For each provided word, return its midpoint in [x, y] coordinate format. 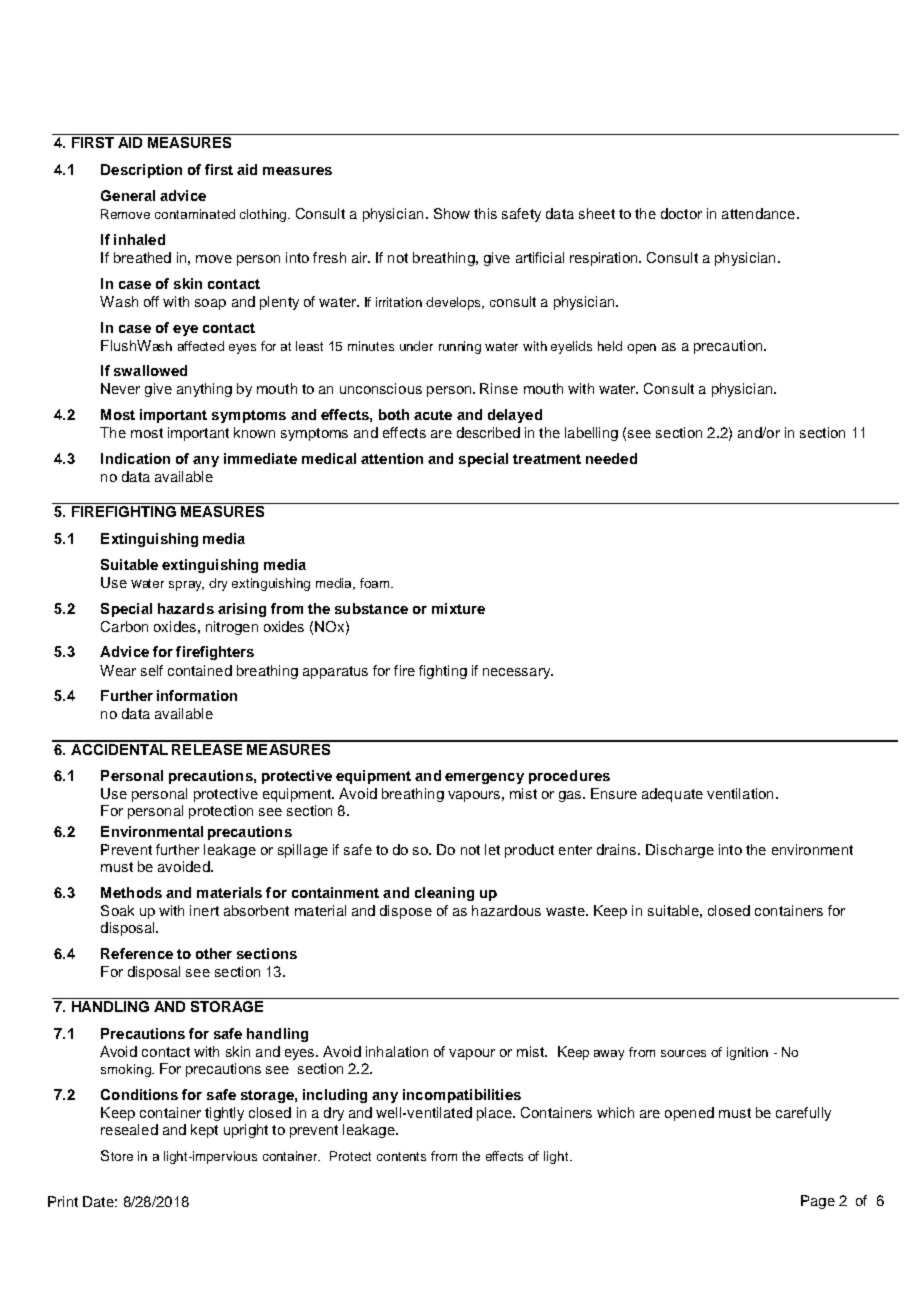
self [152, 670]
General [128, 195]
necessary [517, 673]
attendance [760, 213]
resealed [129, 1129]
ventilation [740, 793]
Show [452, 213]
